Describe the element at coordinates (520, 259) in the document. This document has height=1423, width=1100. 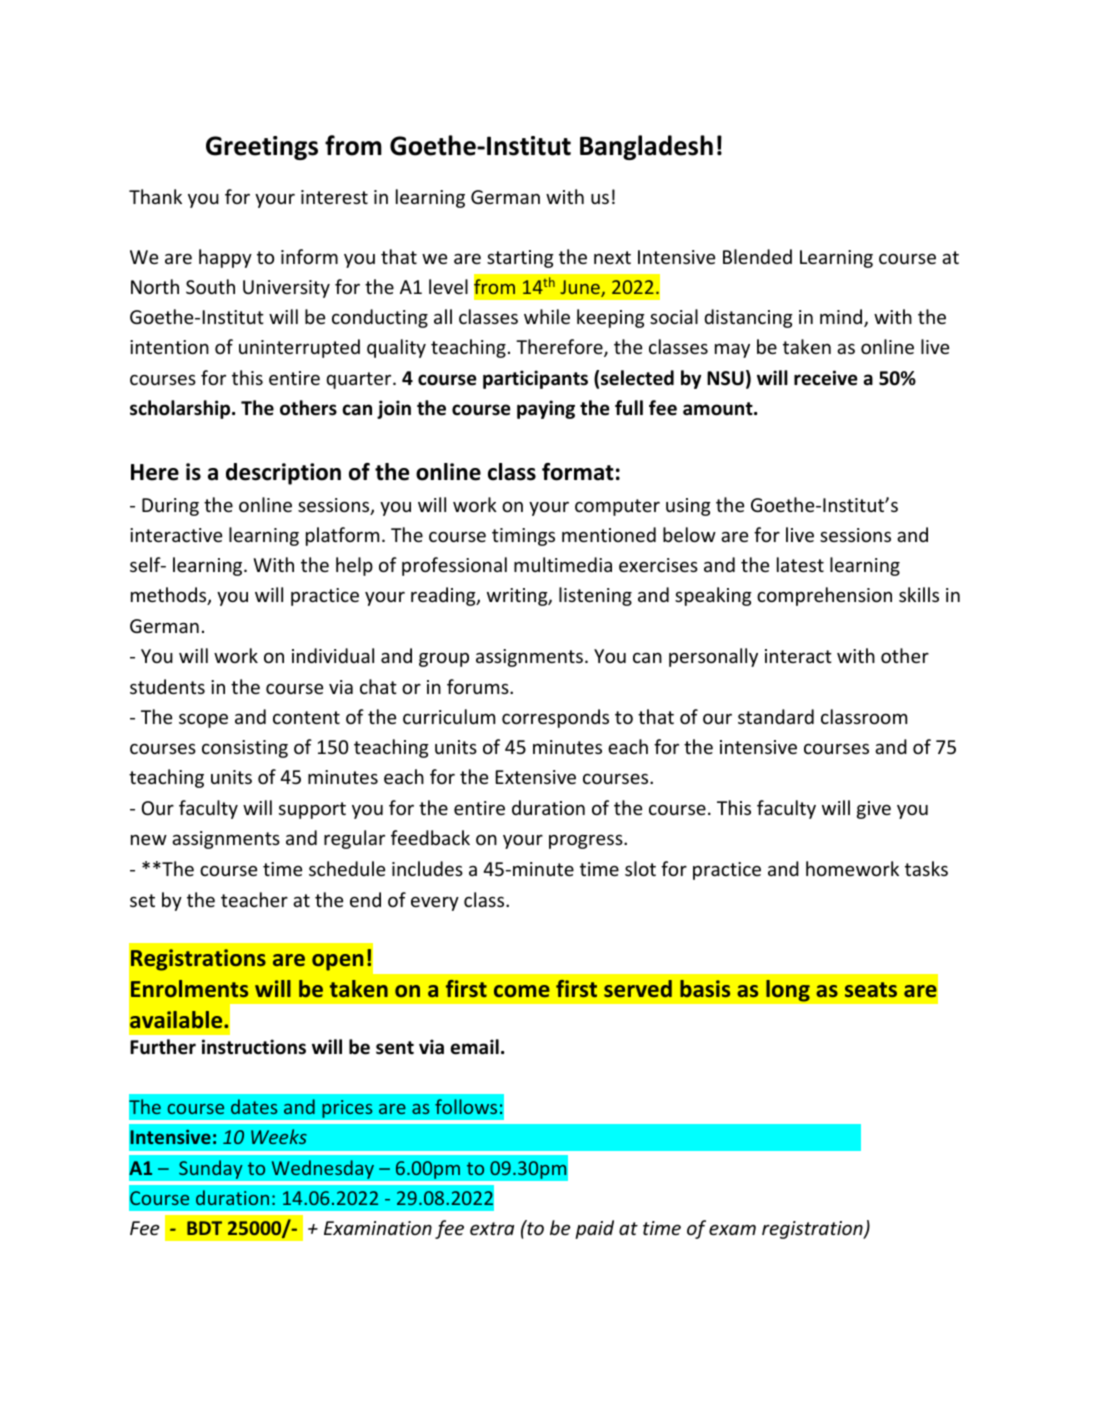
I see `starting` at that location.
